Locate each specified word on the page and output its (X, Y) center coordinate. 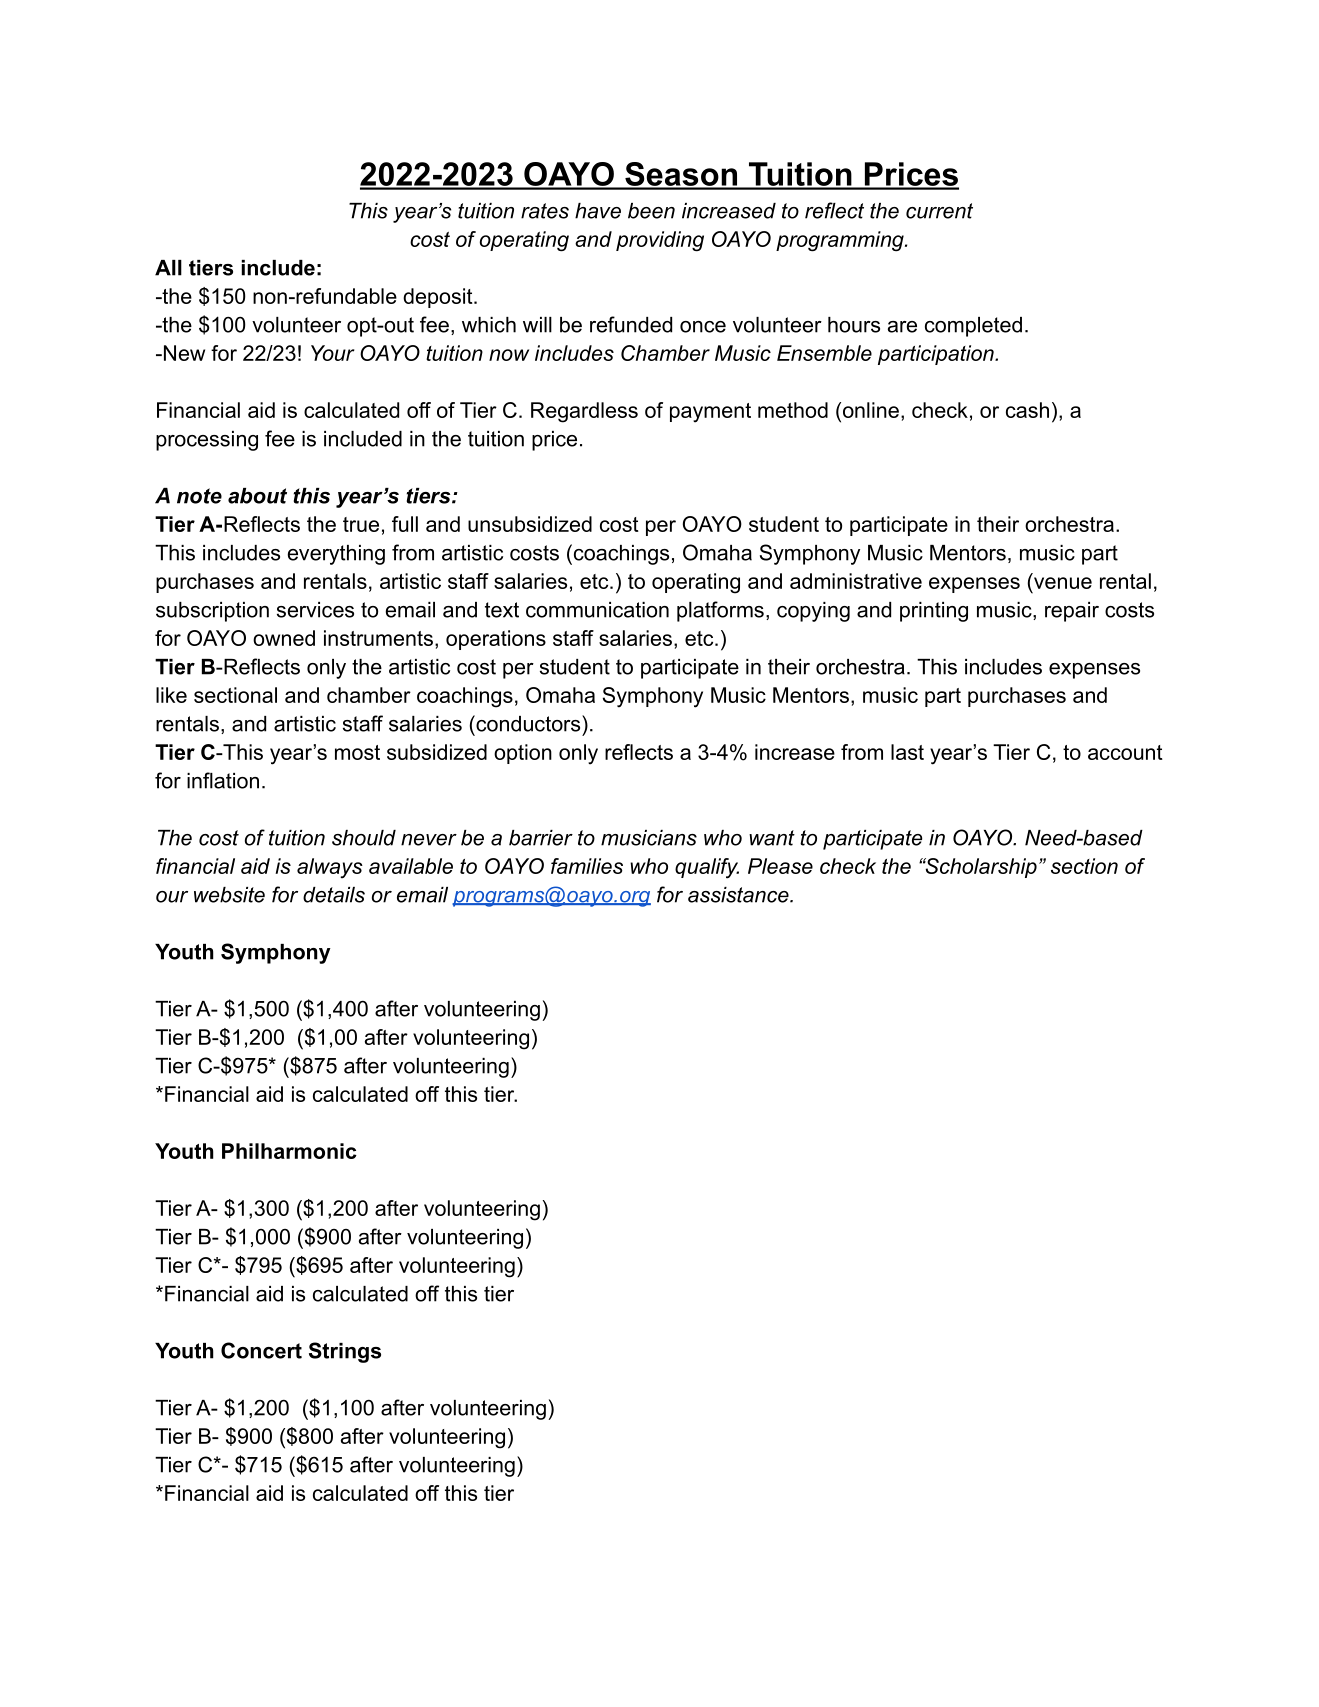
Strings (345, 1352)
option (523, 754)
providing (660, 241)
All (168, 268)
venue (1063, 583)
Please (780, 866)
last (907, 752)
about (257, 496)
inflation (223, 780)
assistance (739, 895)
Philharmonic (289, 1151)
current (939, 211)
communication (597, 610)
